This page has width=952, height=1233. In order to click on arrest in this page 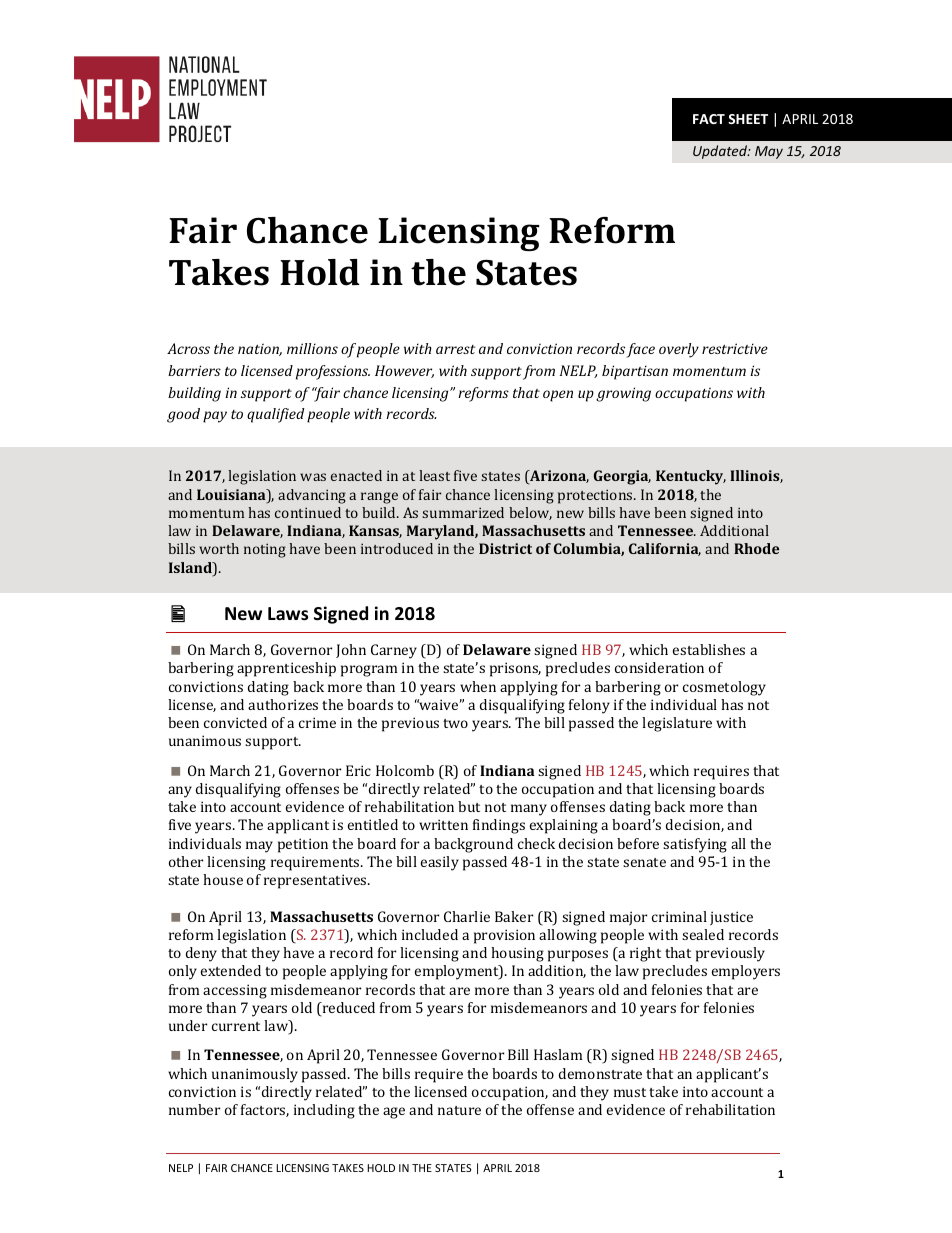, I will do `click(455, 349)`.
